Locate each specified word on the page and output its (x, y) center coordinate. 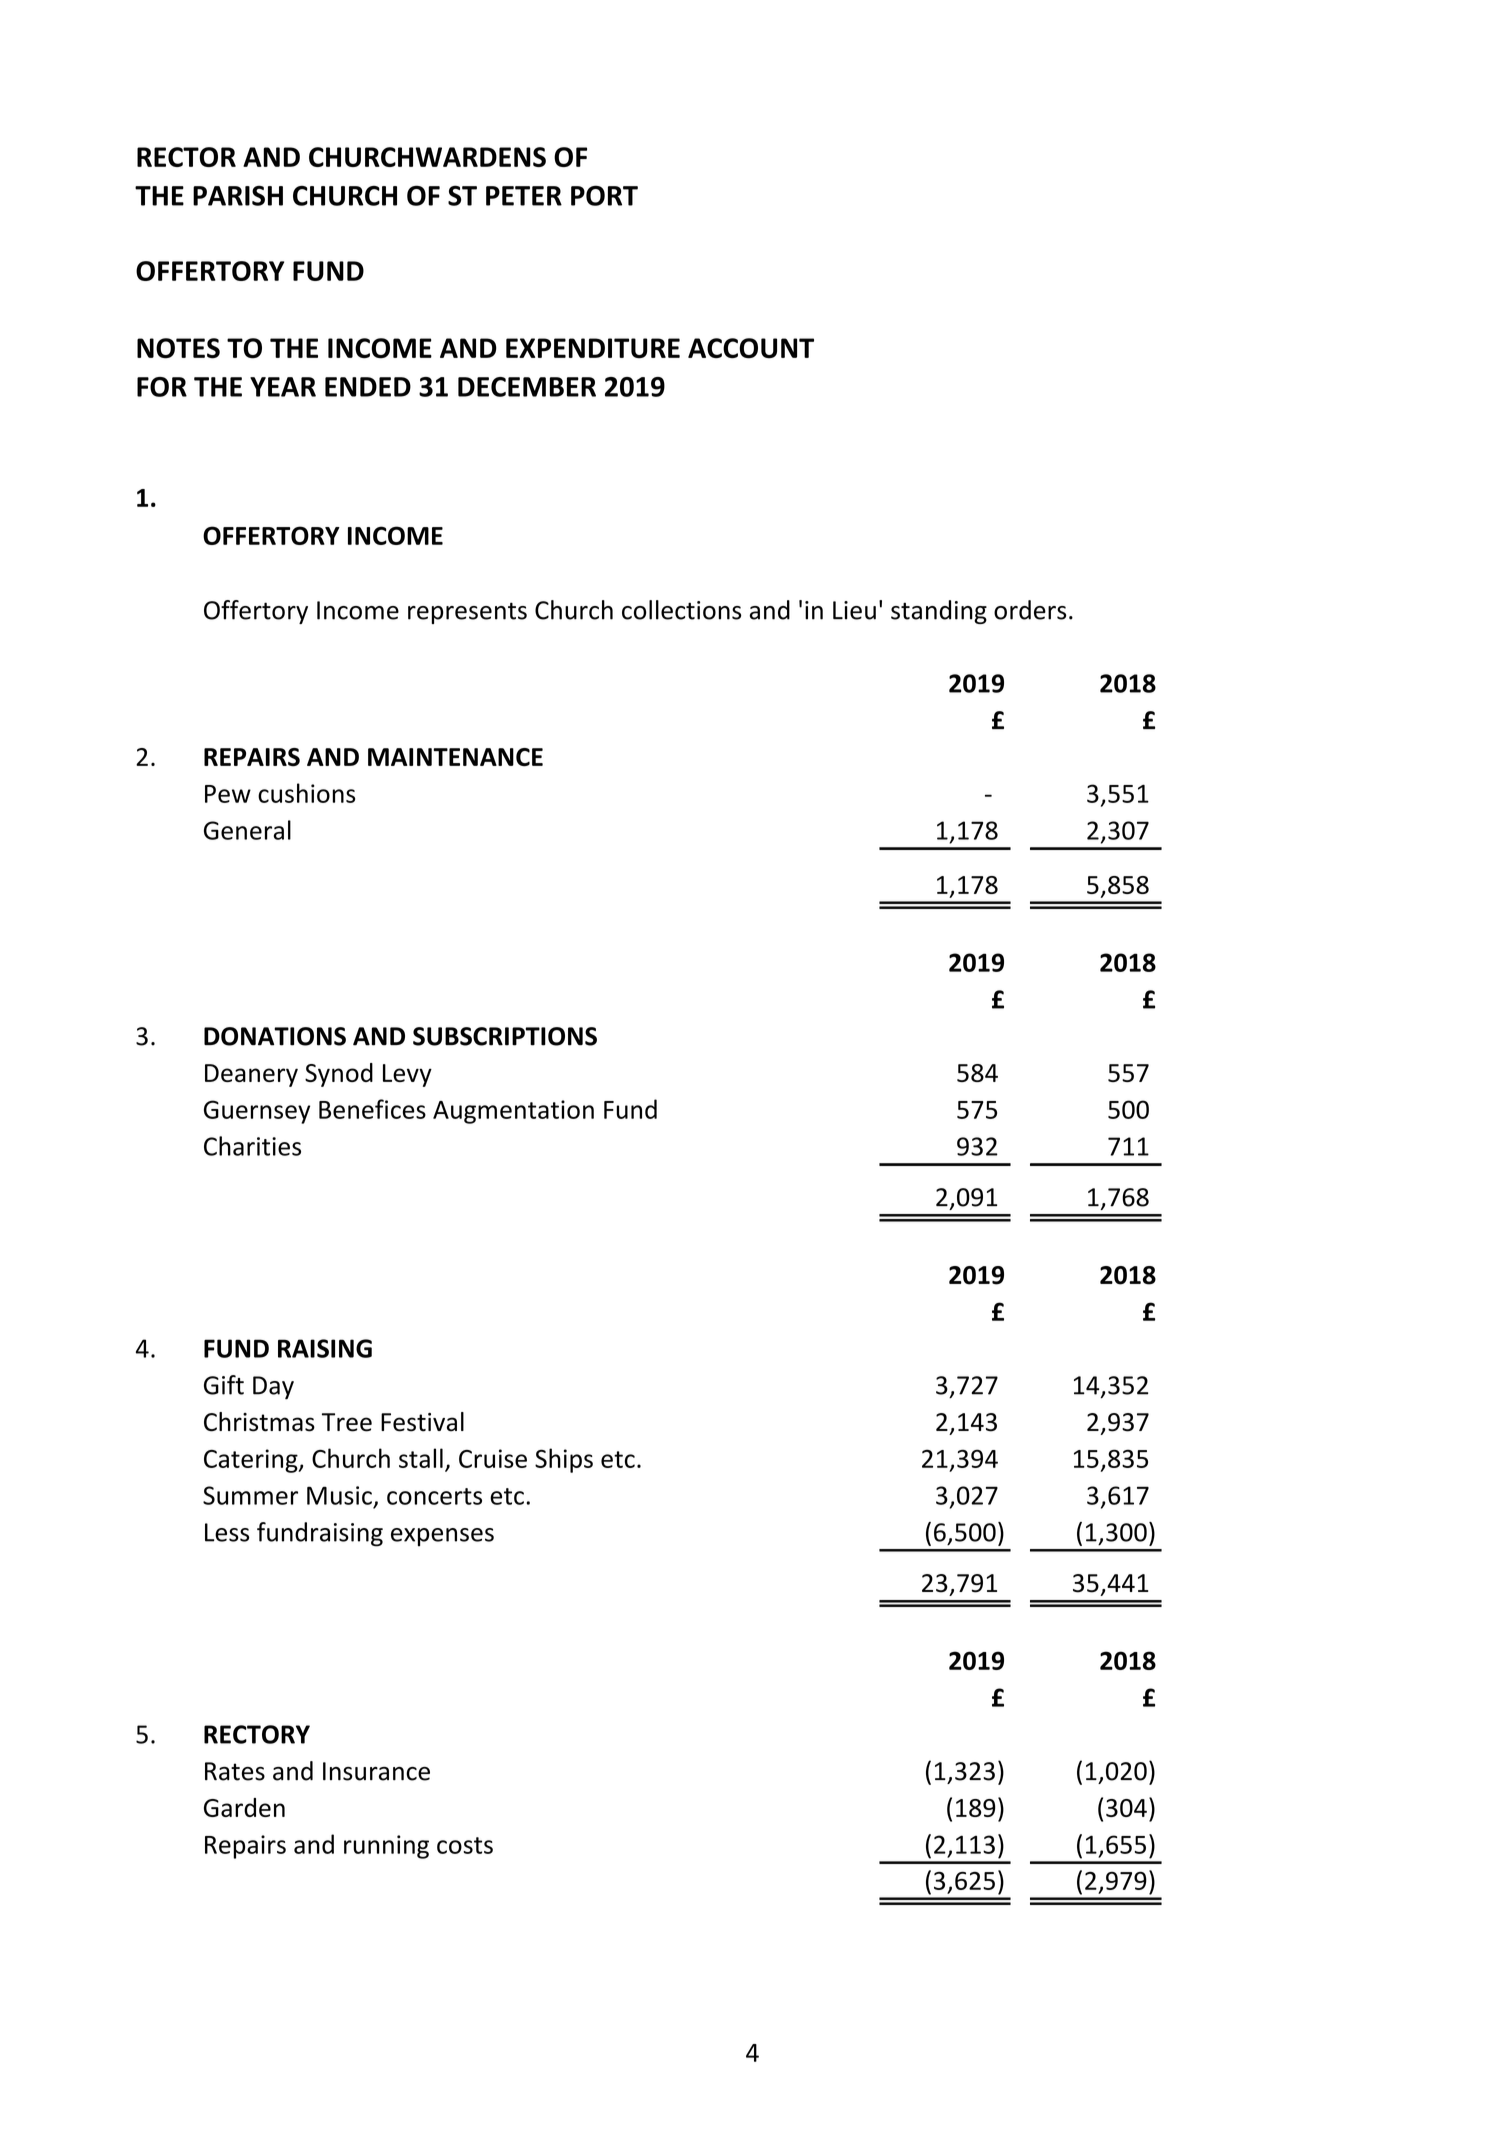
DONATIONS (275, 1036)
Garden (244, 1807)
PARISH (238, 195)
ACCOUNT (751, 348)
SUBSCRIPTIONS (505, 1036)
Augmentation (513, 1112)
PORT (604, 195)
